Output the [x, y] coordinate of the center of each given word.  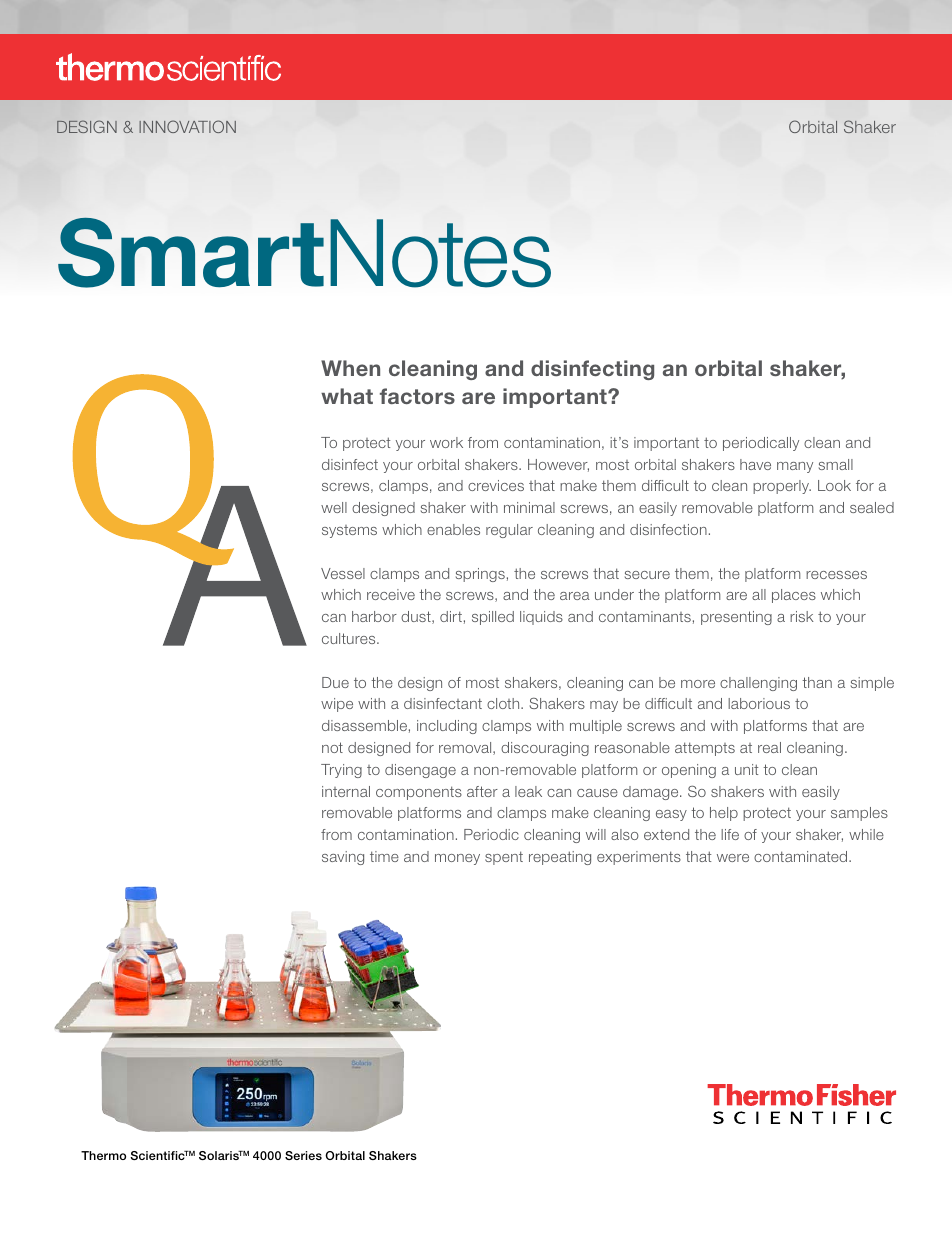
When [350, 368]
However [558, 465]
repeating [560, 858]
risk [802, 616]
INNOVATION [187, 126]
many [795, 467]
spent [504, 858]
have [755, 464]
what [347, 396]
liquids [541, 618]
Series [303, 1155]
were [733, 858]
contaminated [802, 856]
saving [343, 858]
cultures [350, 638]
